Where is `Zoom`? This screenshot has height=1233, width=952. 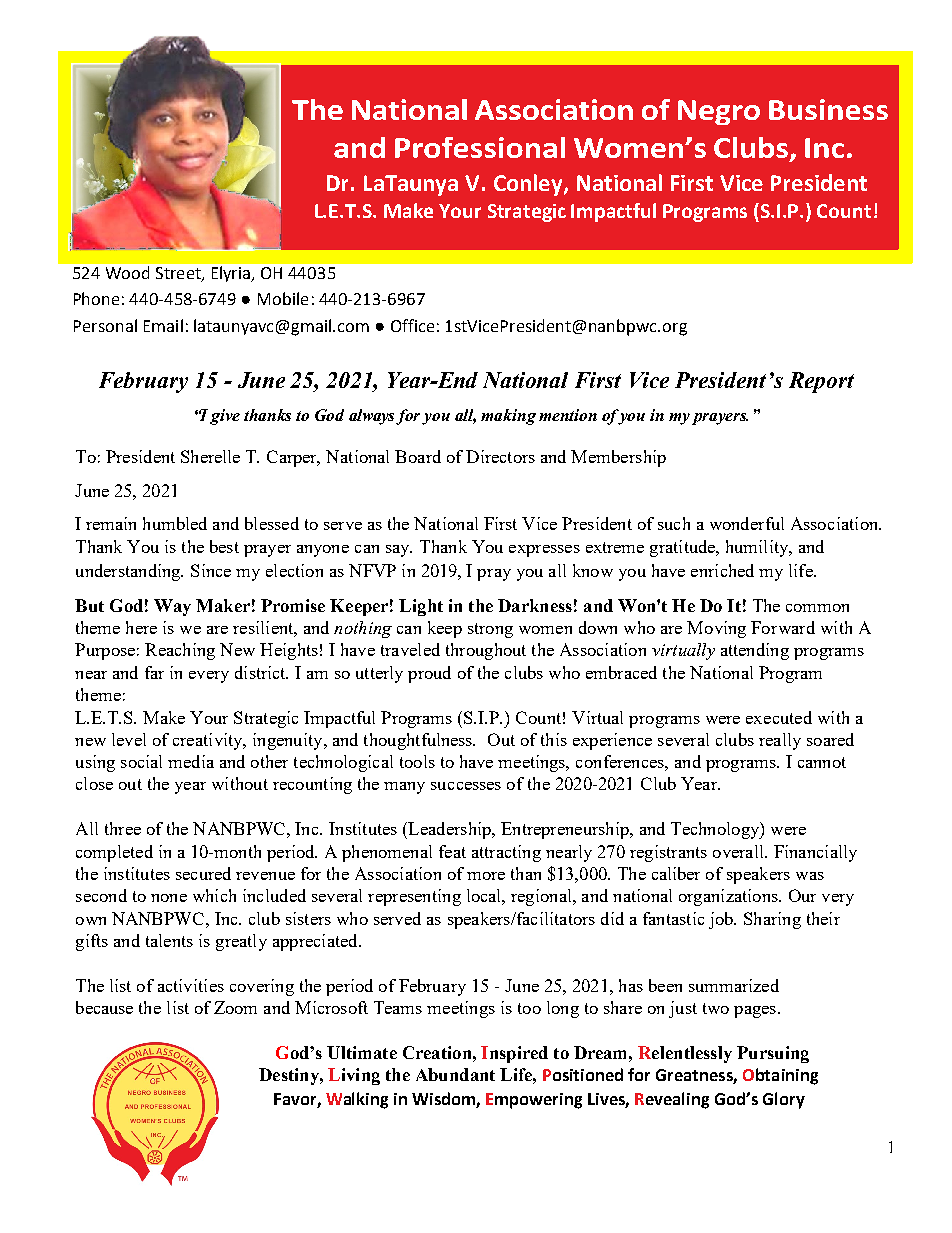 Zoom is located at coordinates (235, 1007).
